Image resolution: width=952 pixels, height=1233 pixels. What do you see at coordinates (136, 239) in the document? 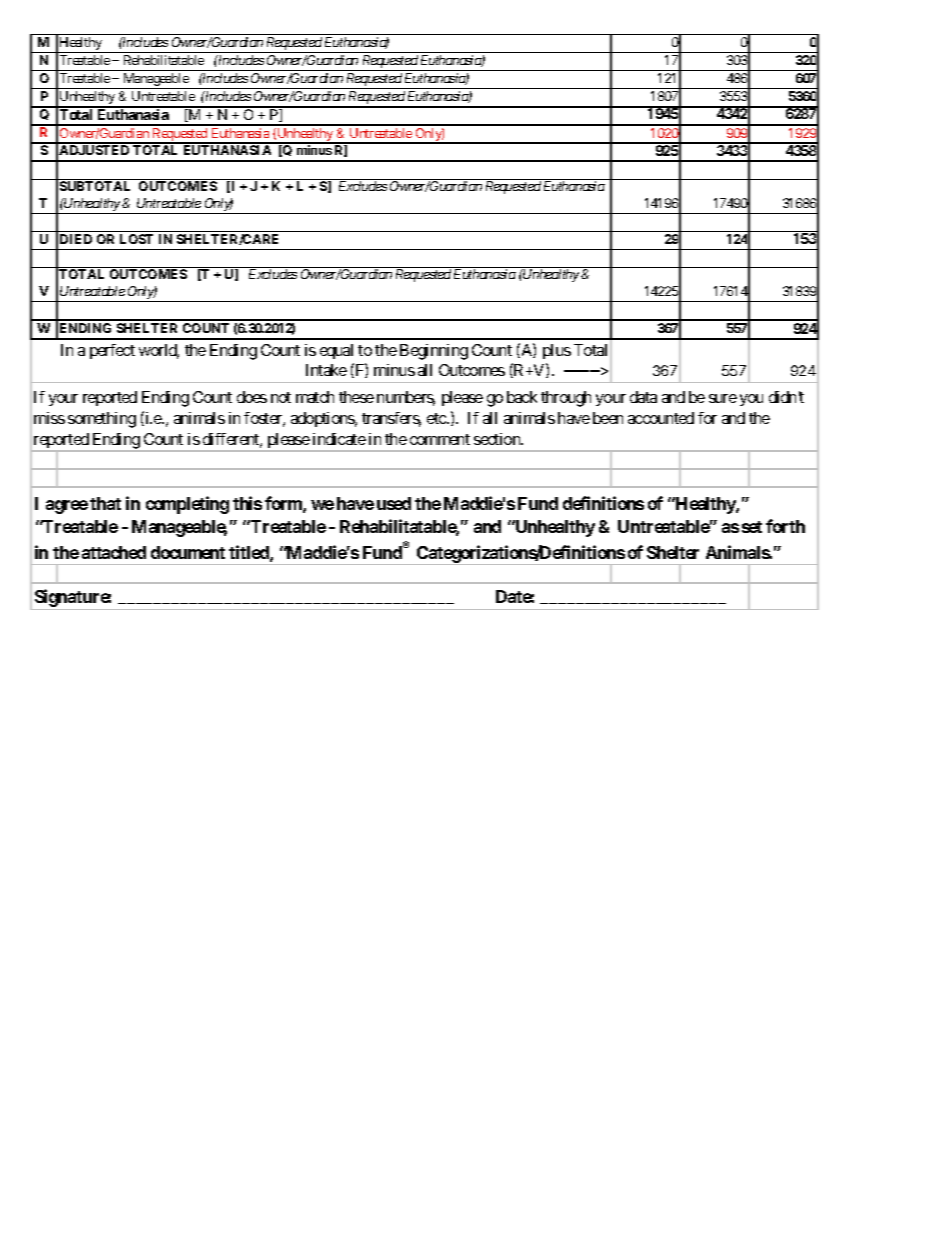
I see `LOST` at bounding box center [136, 239].
